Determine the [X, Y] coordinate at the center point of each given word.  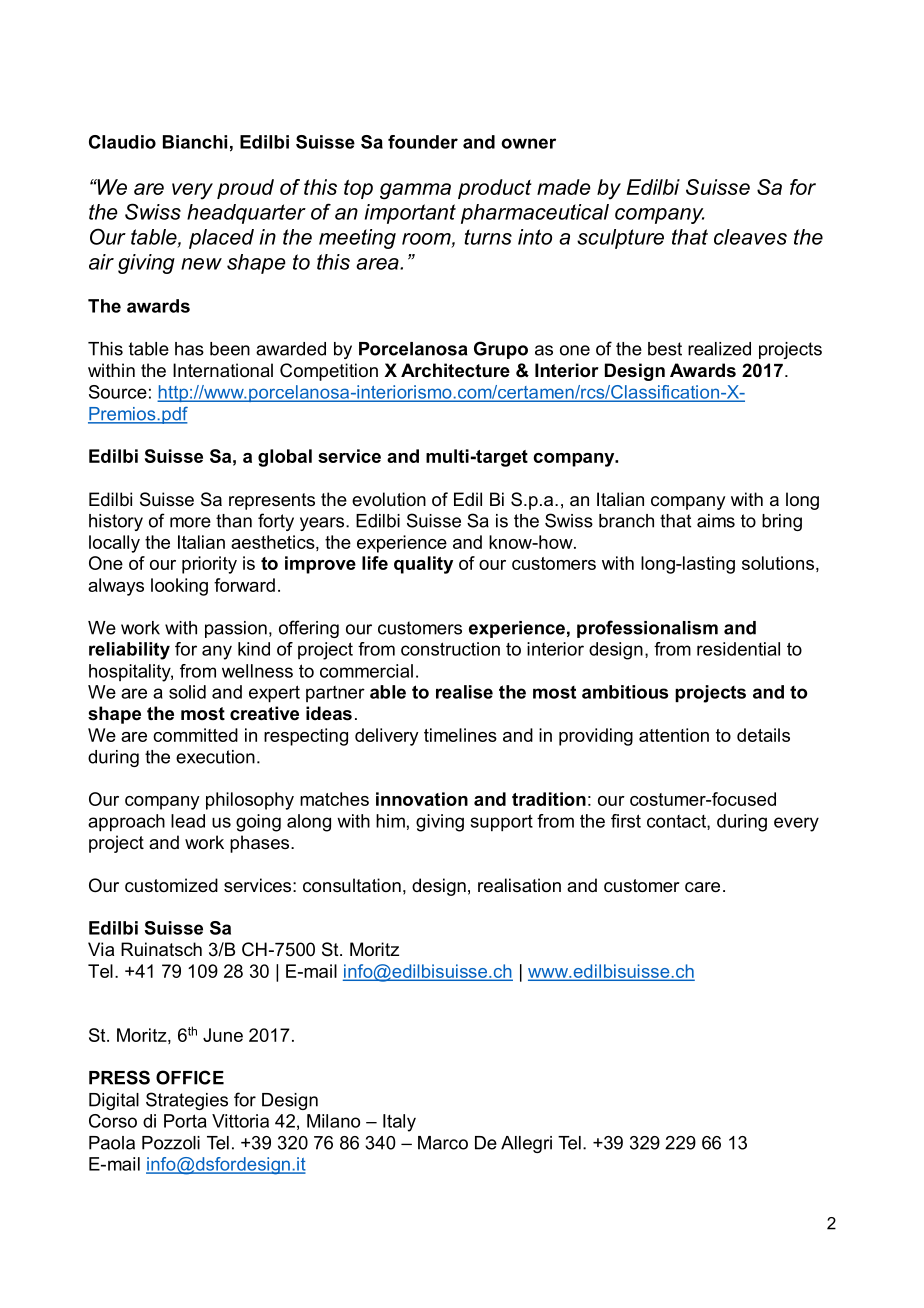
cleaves [750, 237]
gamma [415, 191]
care [702, 887]
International [223, 370]
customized [171, 885]
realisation [519, 885]
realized [719, 349]
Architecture [455, 370]
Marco [443, 1143]
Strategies [187, 1101]
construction [450, 649]
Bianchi [195, 142]
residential [738, 649]
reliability [129, 651]
